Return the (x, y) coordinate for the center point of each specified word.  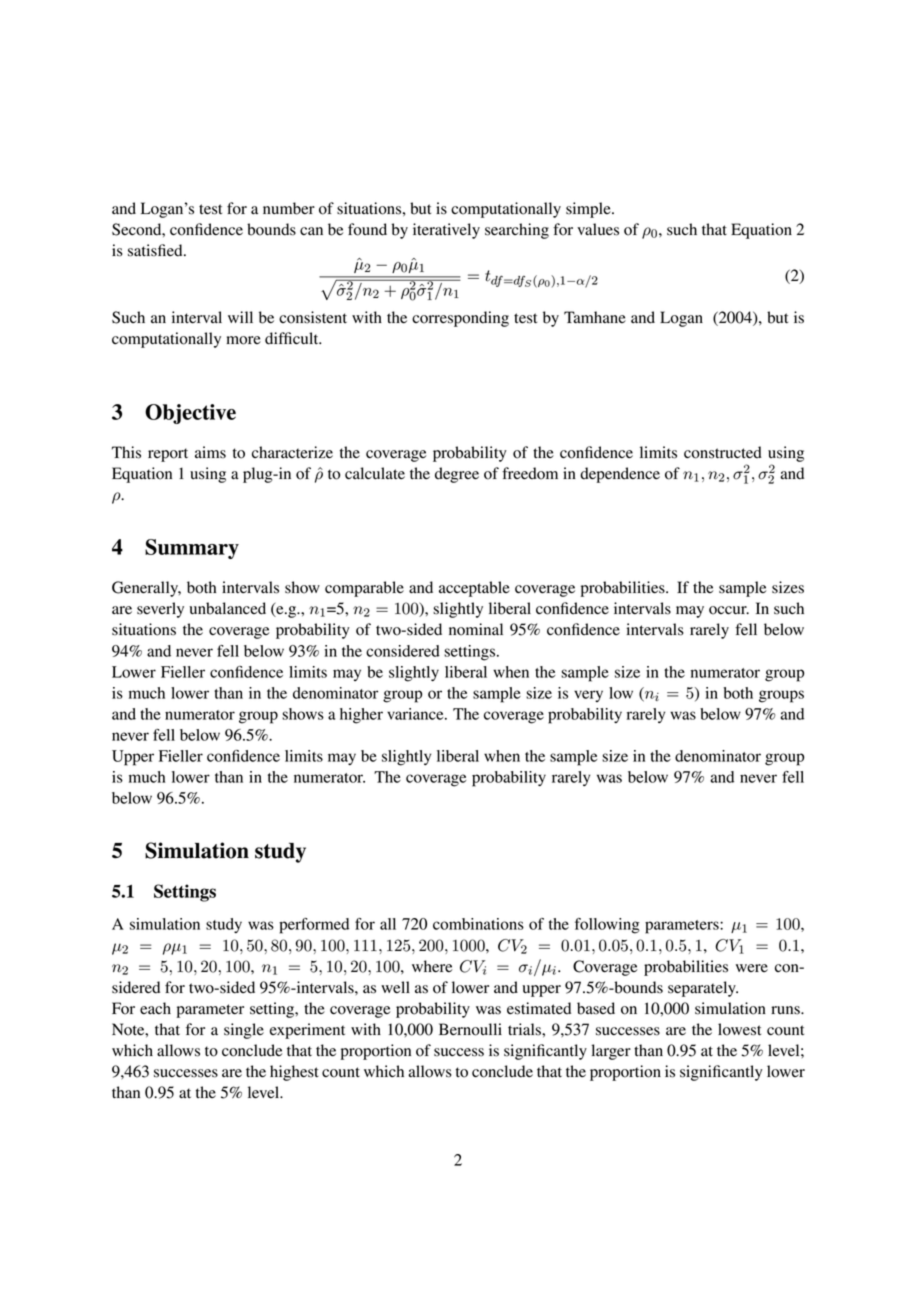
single (244, 1031)
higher (361, 716)
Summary (192, 549)
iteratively (446, 231)
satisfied (156, 250)
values (598, 229)
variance (416, 714)
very (588, 696)
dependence (620, 475)
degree (457, 475)
